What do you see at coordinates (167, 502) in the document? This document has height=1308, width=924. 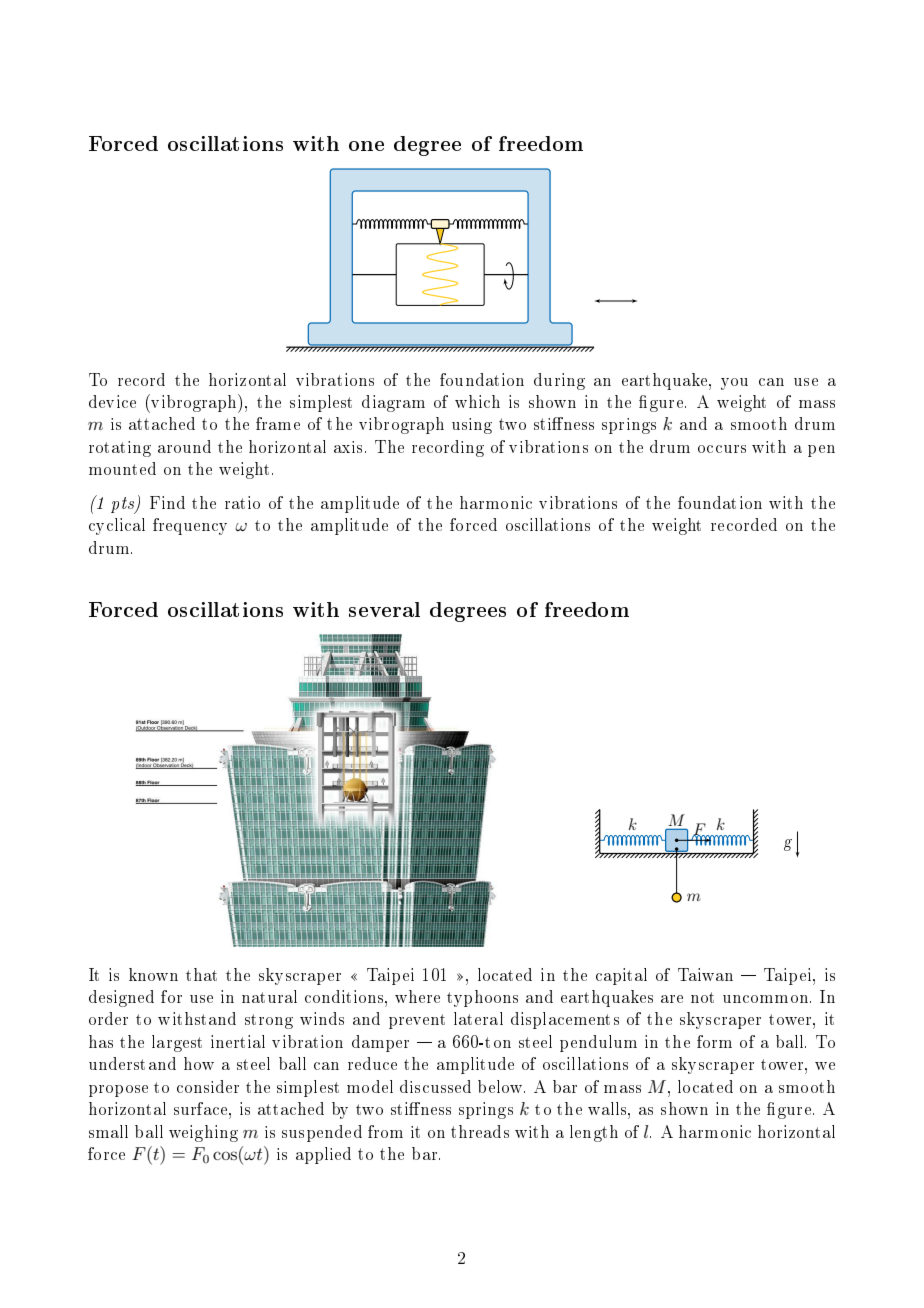 I see `Find` at bounding box center [167, 502].
